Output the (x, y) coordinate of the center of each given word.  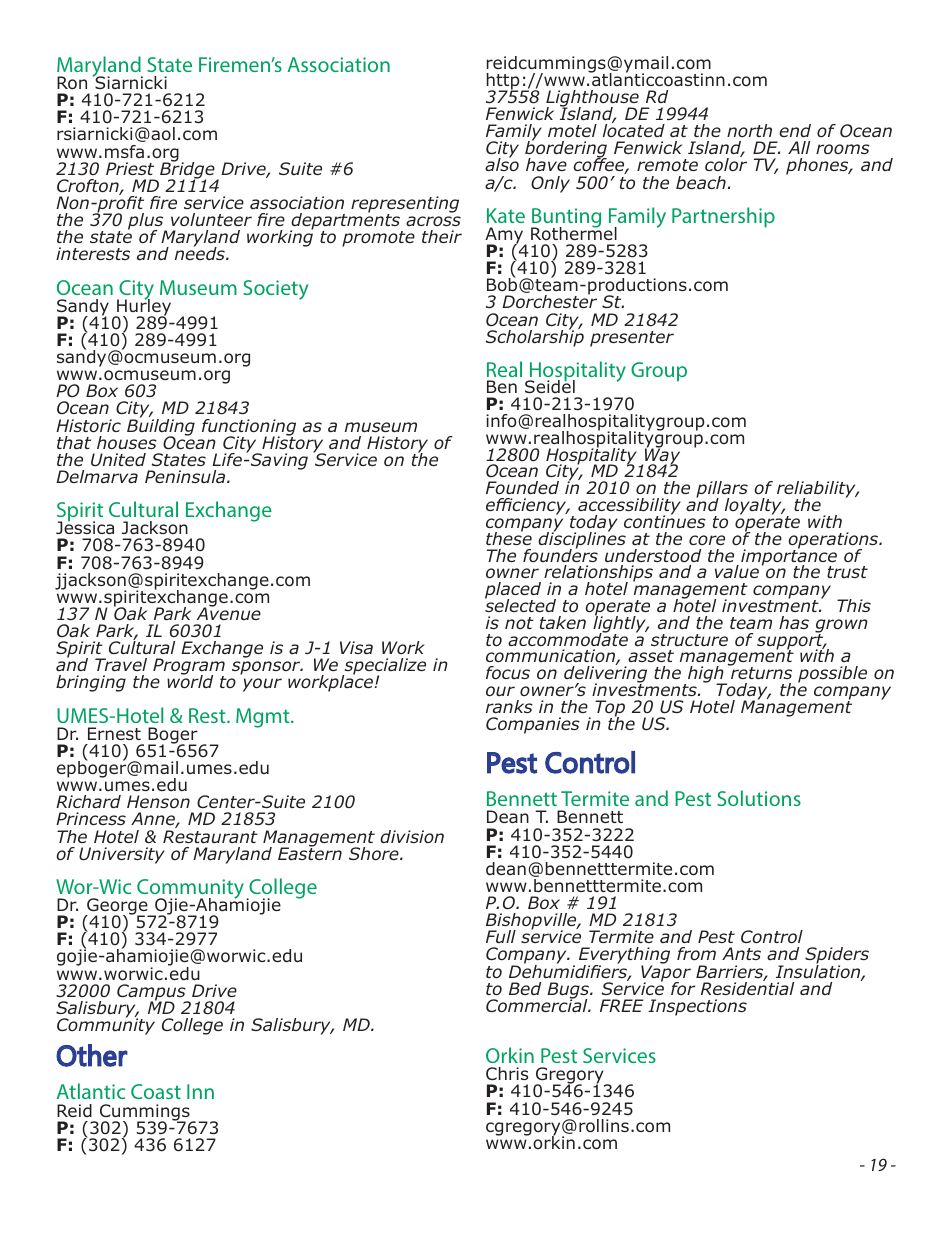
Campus (152, 993)
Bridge (188, 170)
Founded (522, 487)
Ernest (114, 733)
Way (662, 456)
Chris (507, 1073)
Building (161, 427)
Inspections (697, 1007)
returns (760, 672)
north (749, 130)
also (502, 163)
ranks (509, 707)
